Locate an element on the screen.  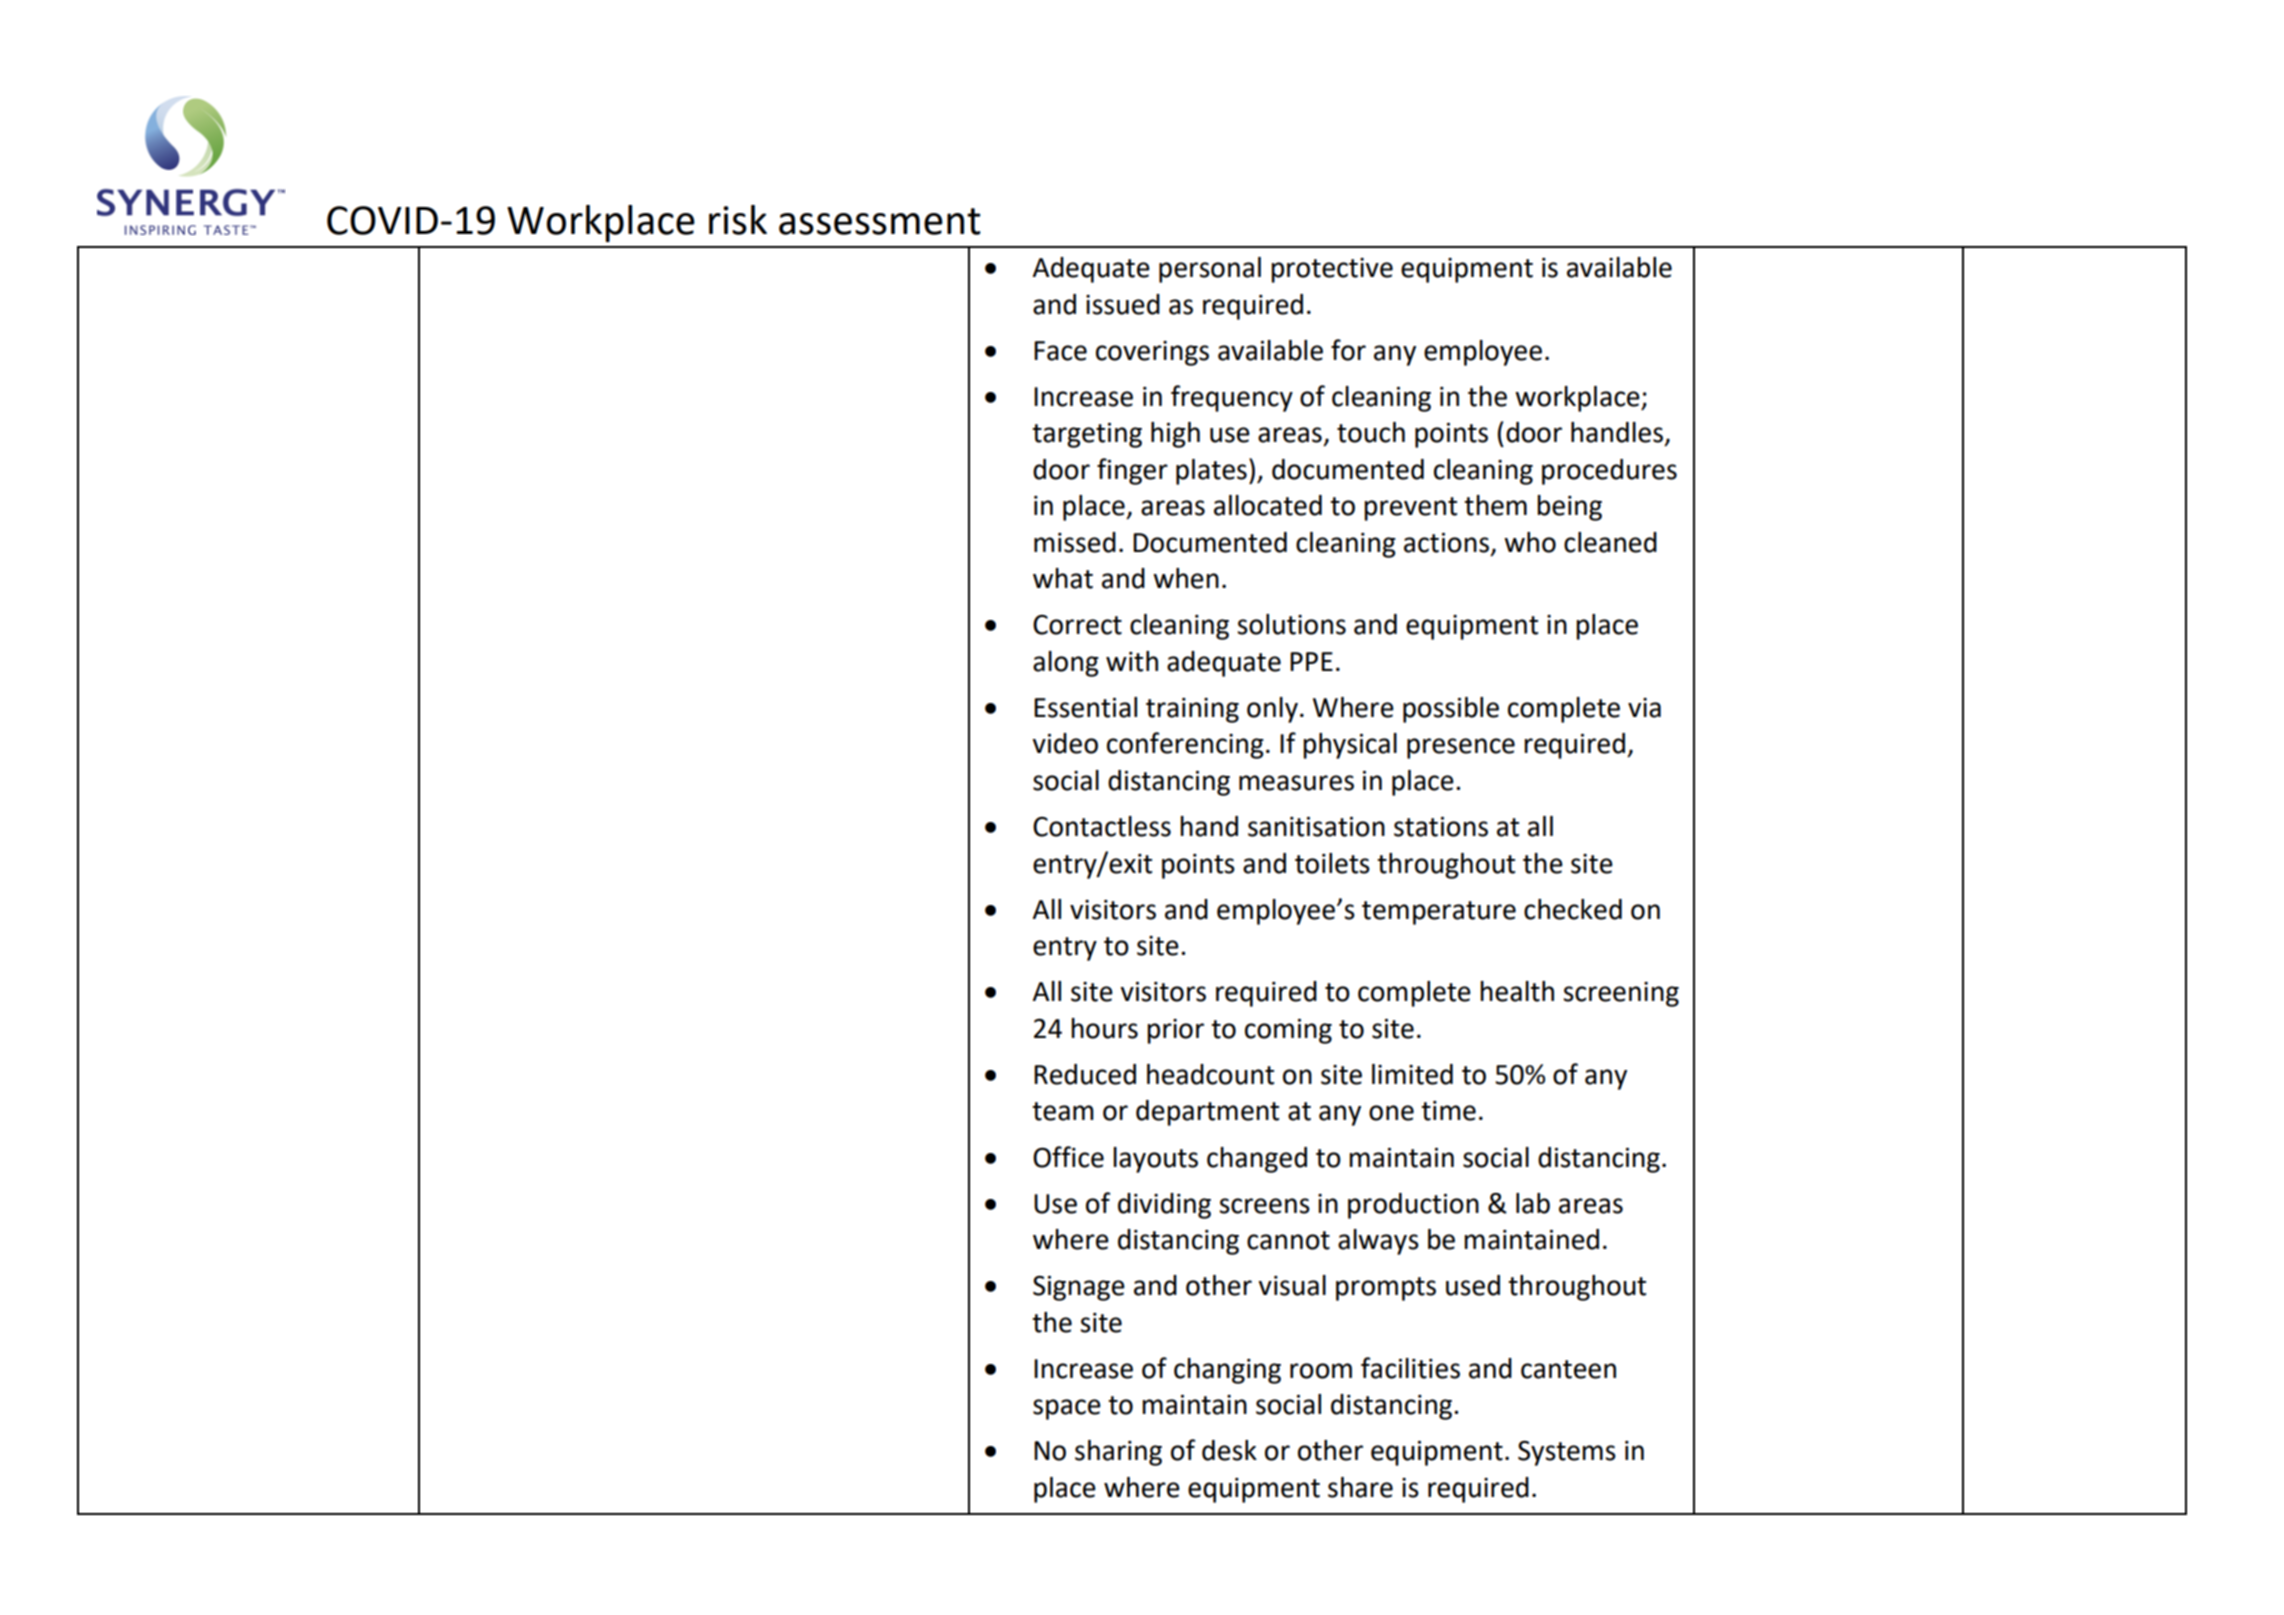
with is located at coordinates (1132, 661).
